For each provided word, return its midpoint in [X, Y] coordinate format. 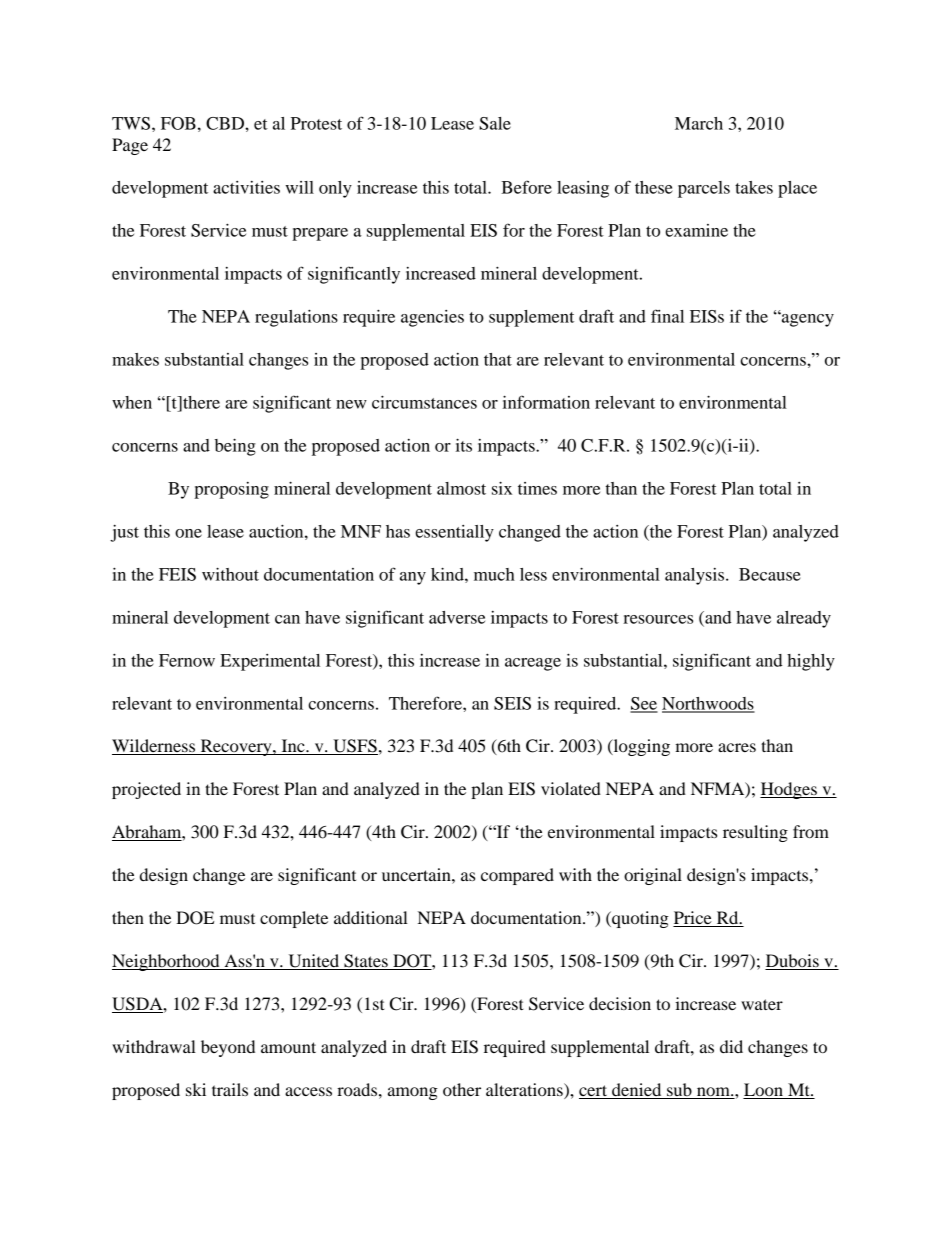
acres [737, 747]
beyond [228, 1048]
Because [770, 574]
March [699, 123]
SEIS [512, 703]
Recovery [236, 747]
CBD [226, 123]
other [462, 1089]
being [235, 447]
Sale [495, 123]
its [464, 445]
